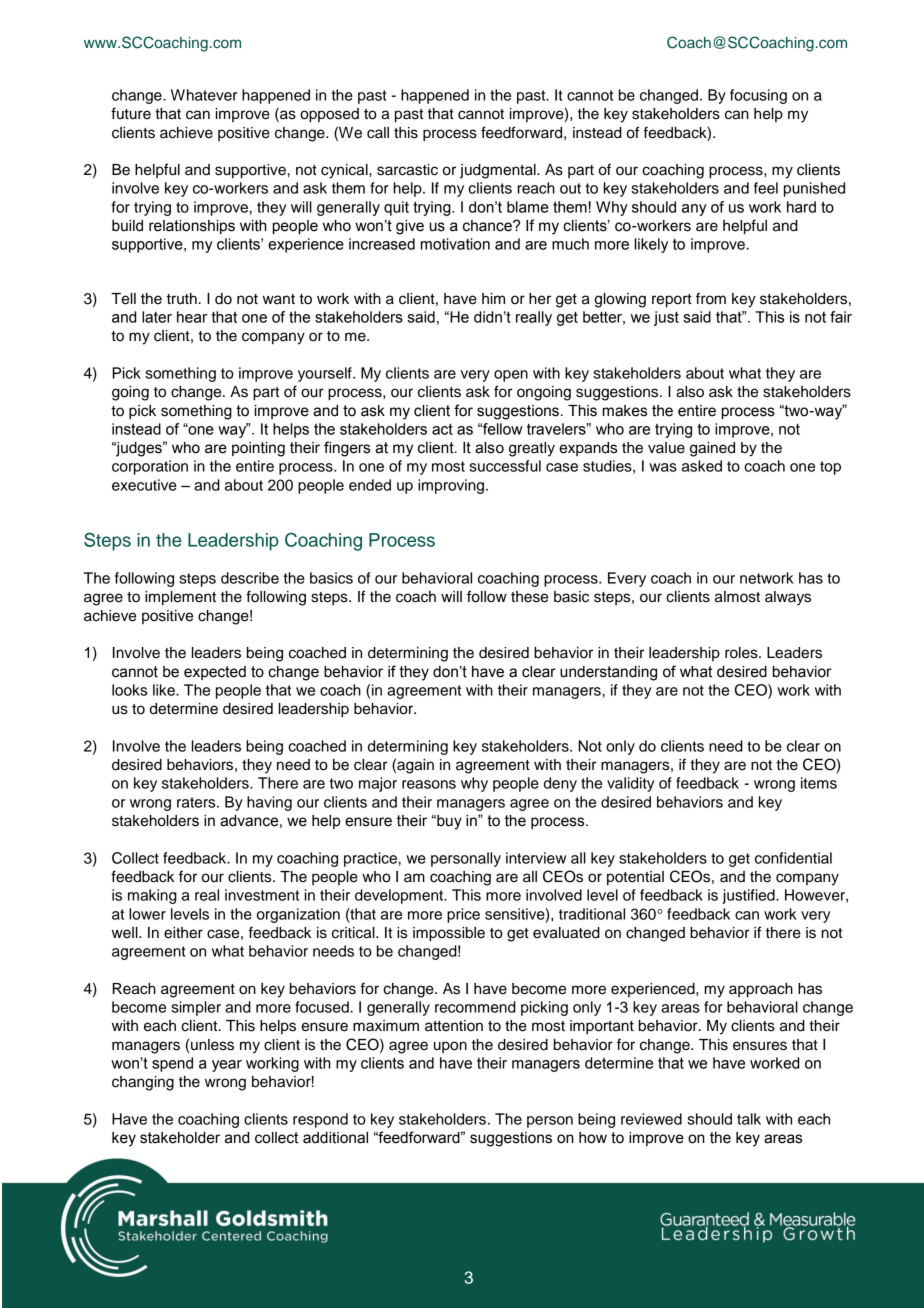 The height and width of the screenshot is (1308, 924). What do you see at coordinates (788, 598) in the screenshot?
I see `always` at bounding box center [788, 598].
